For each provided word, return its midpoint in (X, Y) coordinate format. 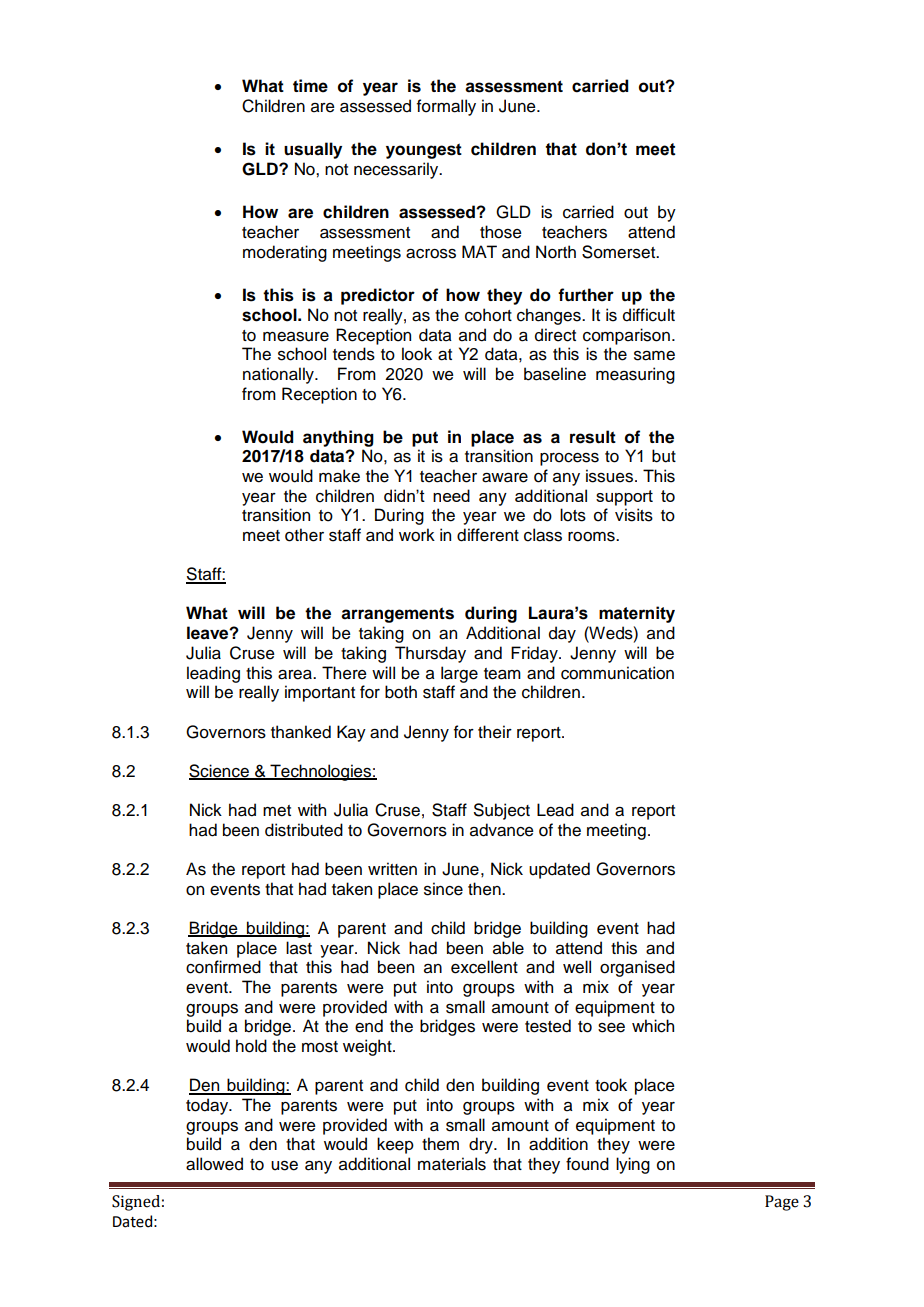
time (310, 86)
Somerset (620, 252)
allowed (214, 1164)
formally (446, 107)
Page (782, 1203)
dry (482, 1145)
